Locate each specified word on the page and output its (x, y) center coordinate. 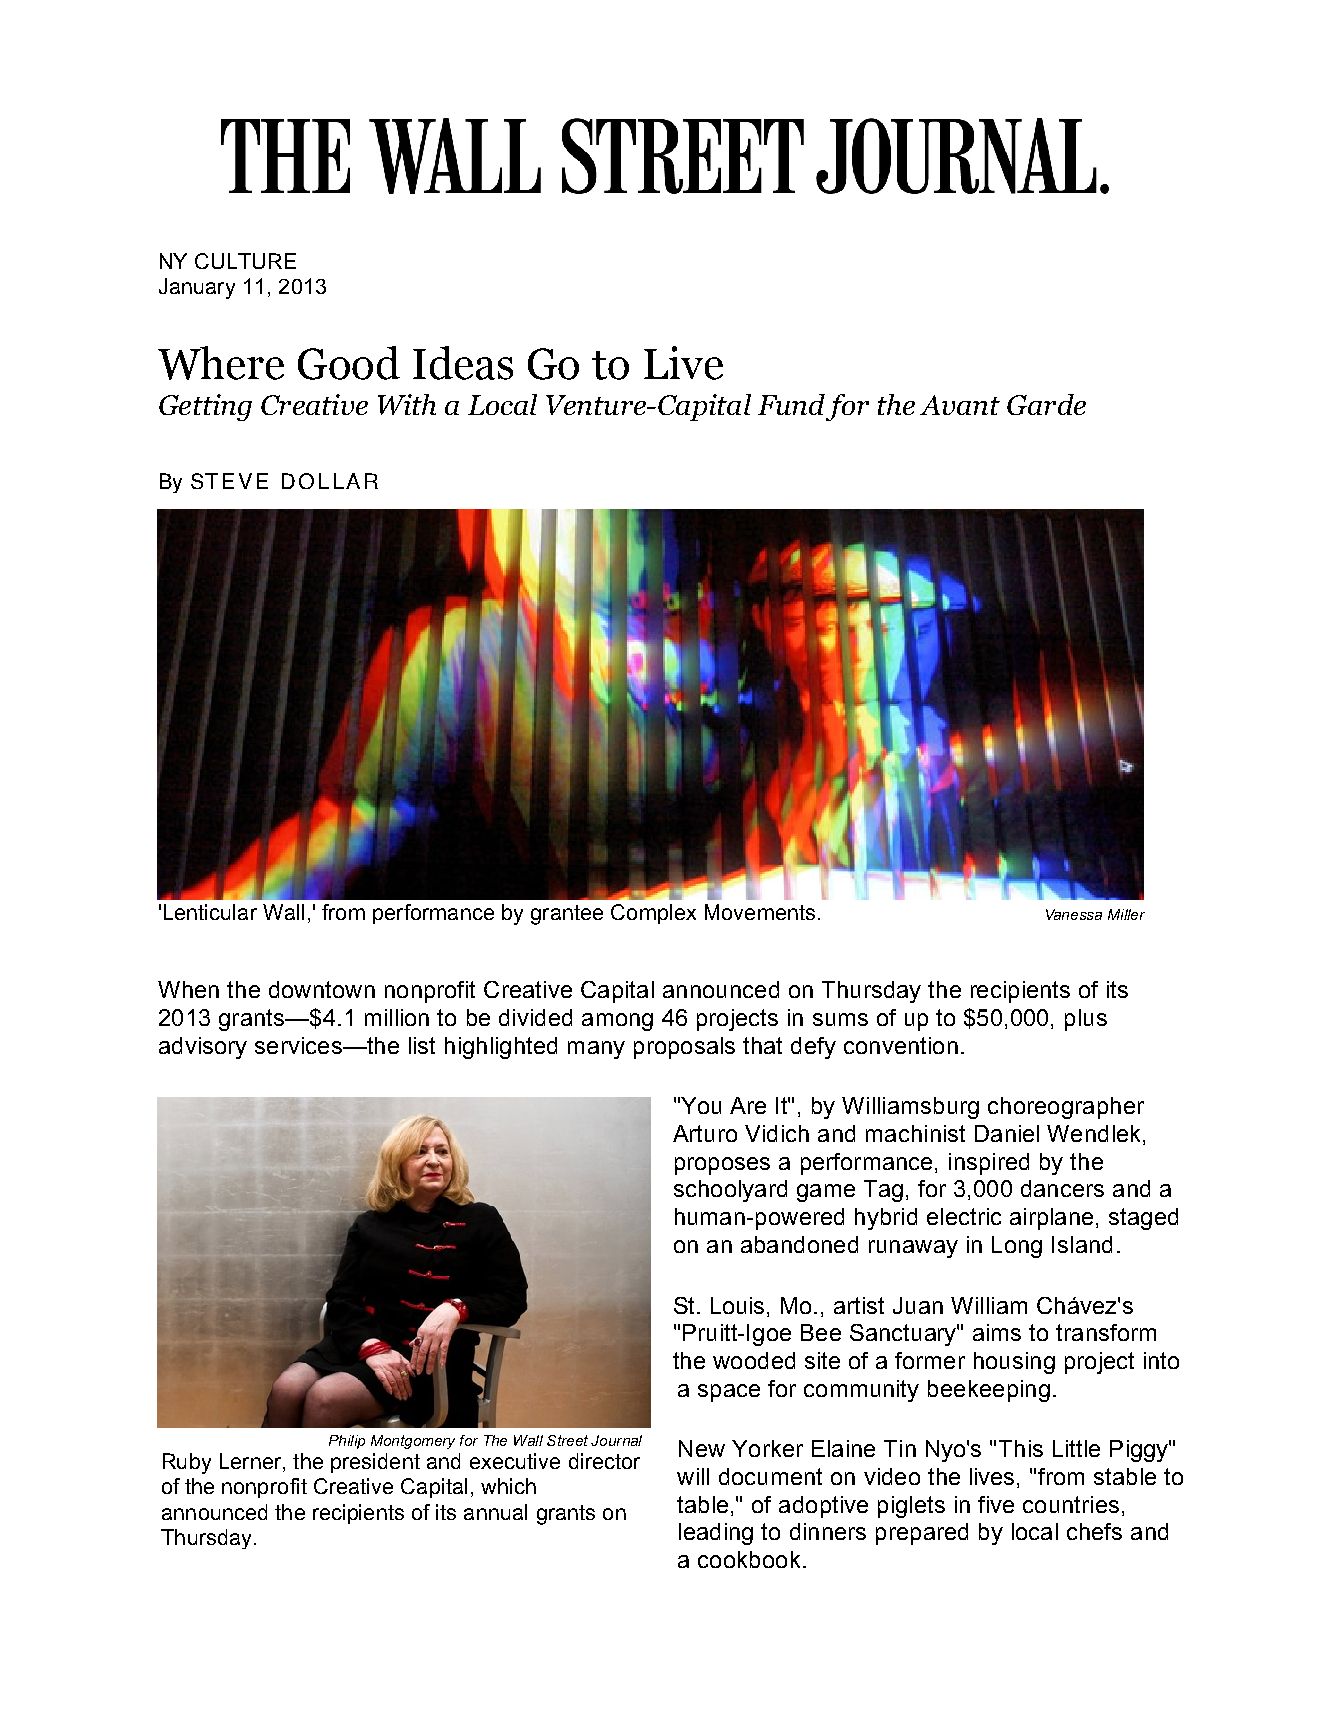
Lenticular (210, 912)
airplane (1051, 1219)
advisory (203, 1048)
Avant (960, 405)
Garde (1046, 404)
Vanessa (1074, 914)
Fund (791, 404)
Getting (205, 407)
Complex (653, 914)
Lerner (252, 1462)
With (407, 404)
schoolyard (730, 1191)
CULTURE (245, 261)
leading (716, 1534)
